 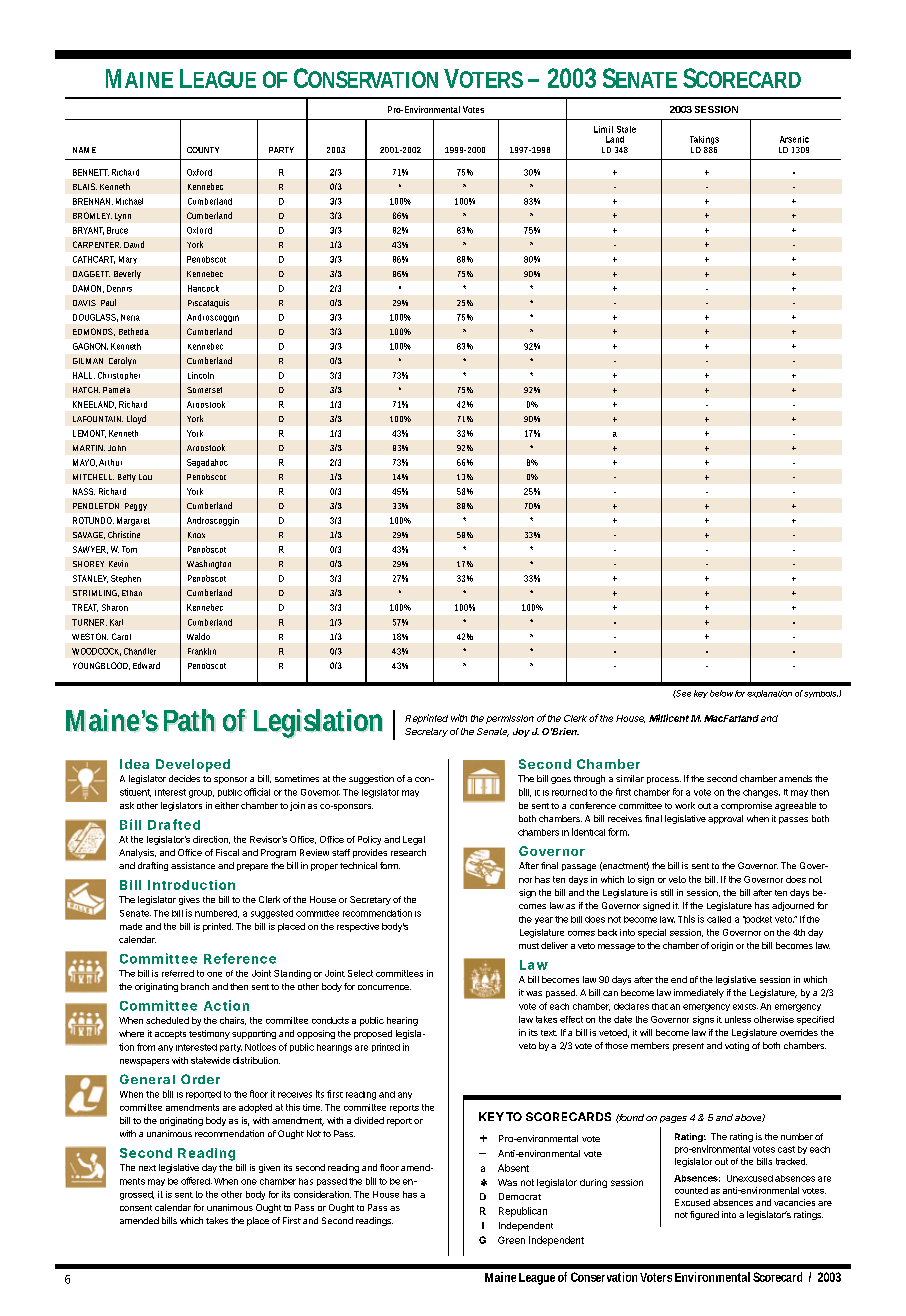 I want to click on Edward, so click(x=146, y=665).
